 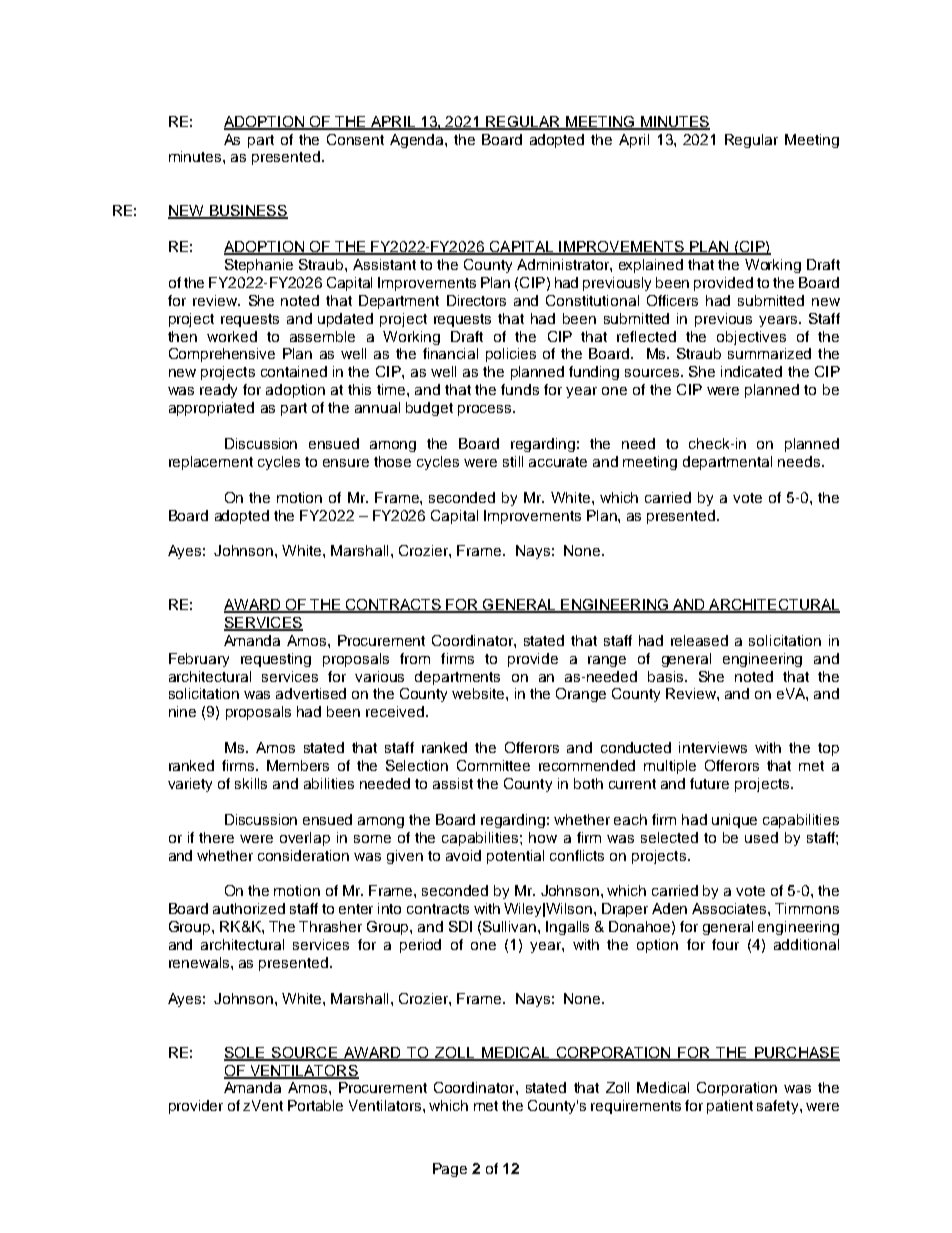 What do you see at coordinates (651, 266) in the screenshot?
I see `explained` at bounding box center [651, 266].
